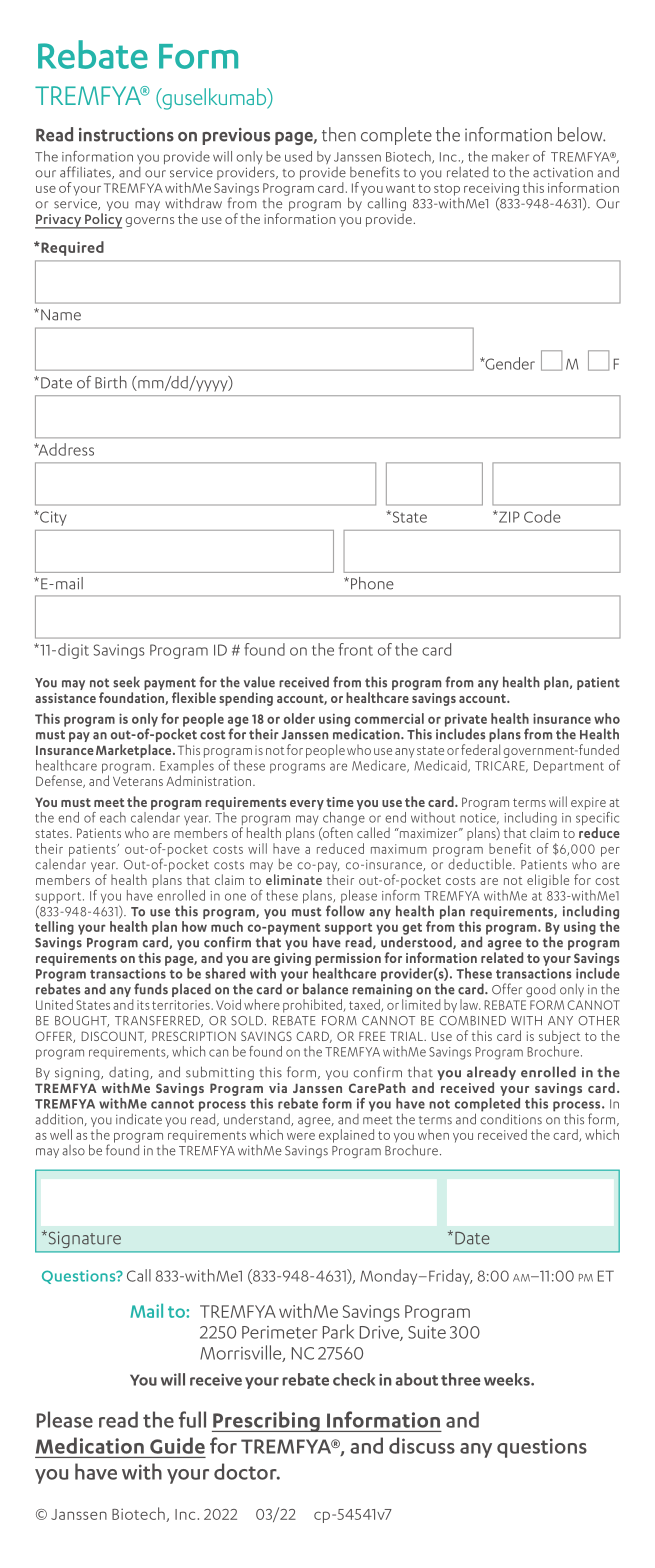 This screenshot has height=1568, width=655. What do you see at coordinates (372, 583) in the screenshot?
I see `Phone` at bounding box center [372, 583].
